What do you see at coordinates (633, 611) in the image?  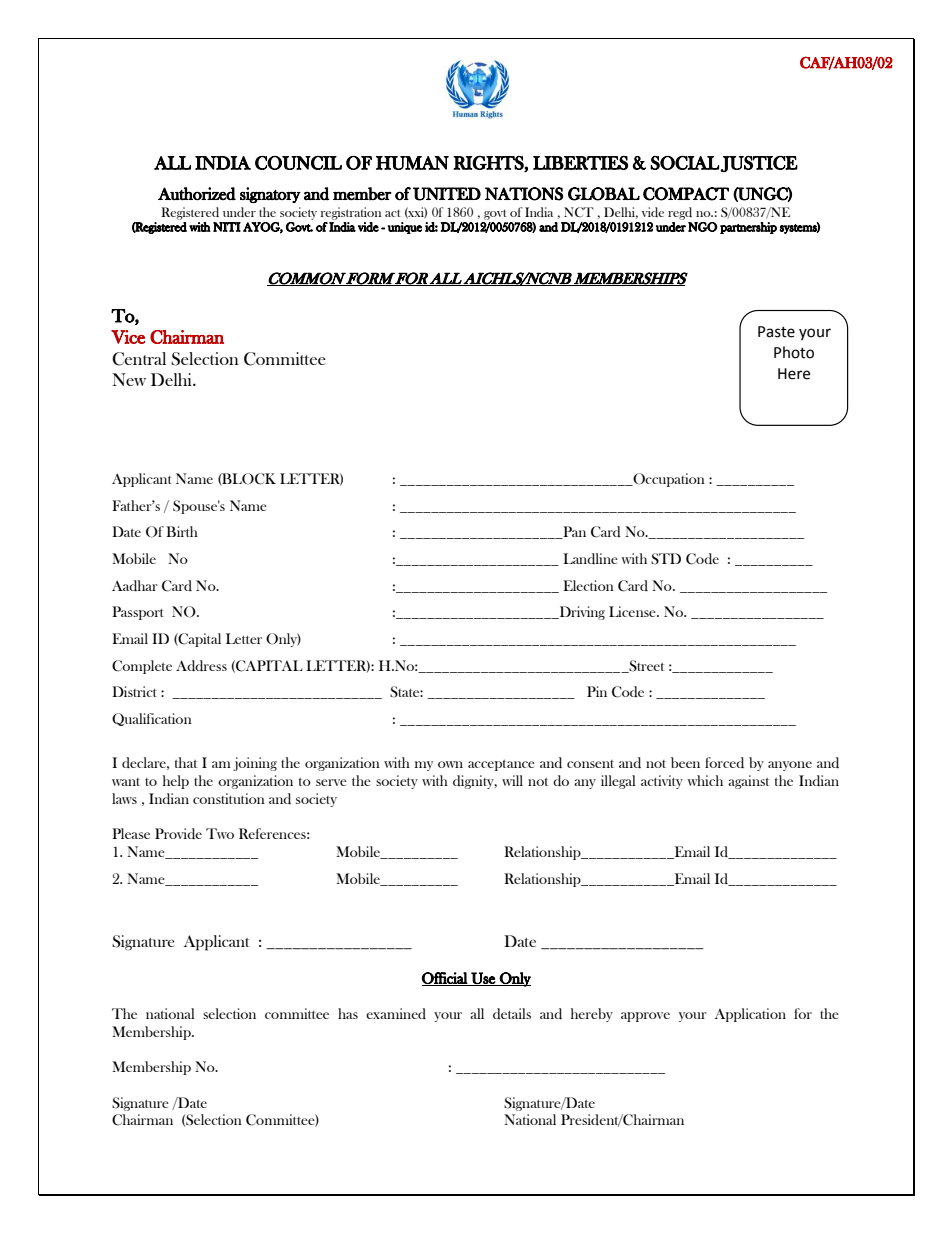 I see `License` at bounding box center [633, 611].
